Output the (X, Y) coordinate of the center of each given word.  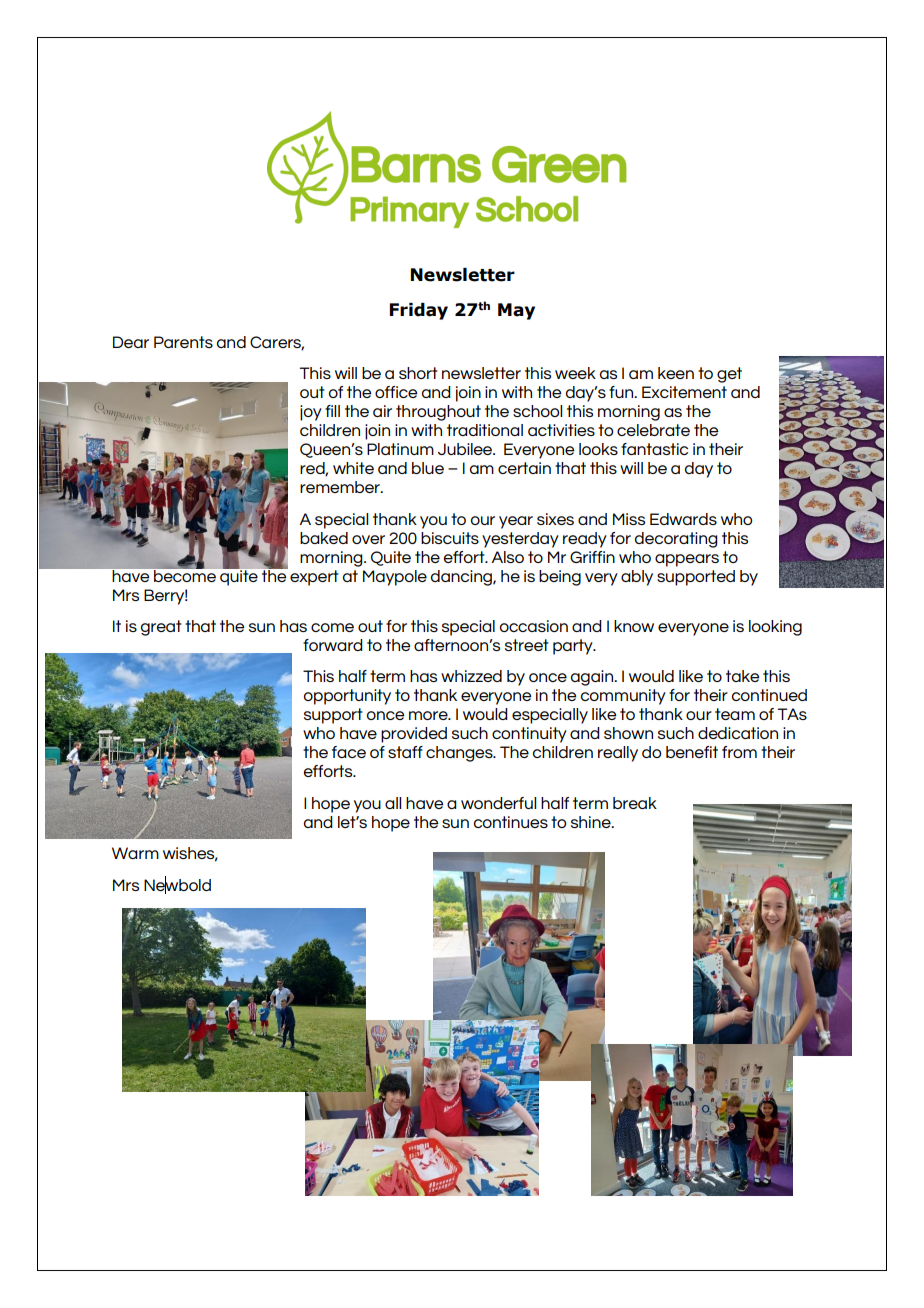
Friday (419, 311)
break (635, 803)
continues (511, 822)
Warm (135, 853)
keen (676, 373)
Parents (183, 342)
